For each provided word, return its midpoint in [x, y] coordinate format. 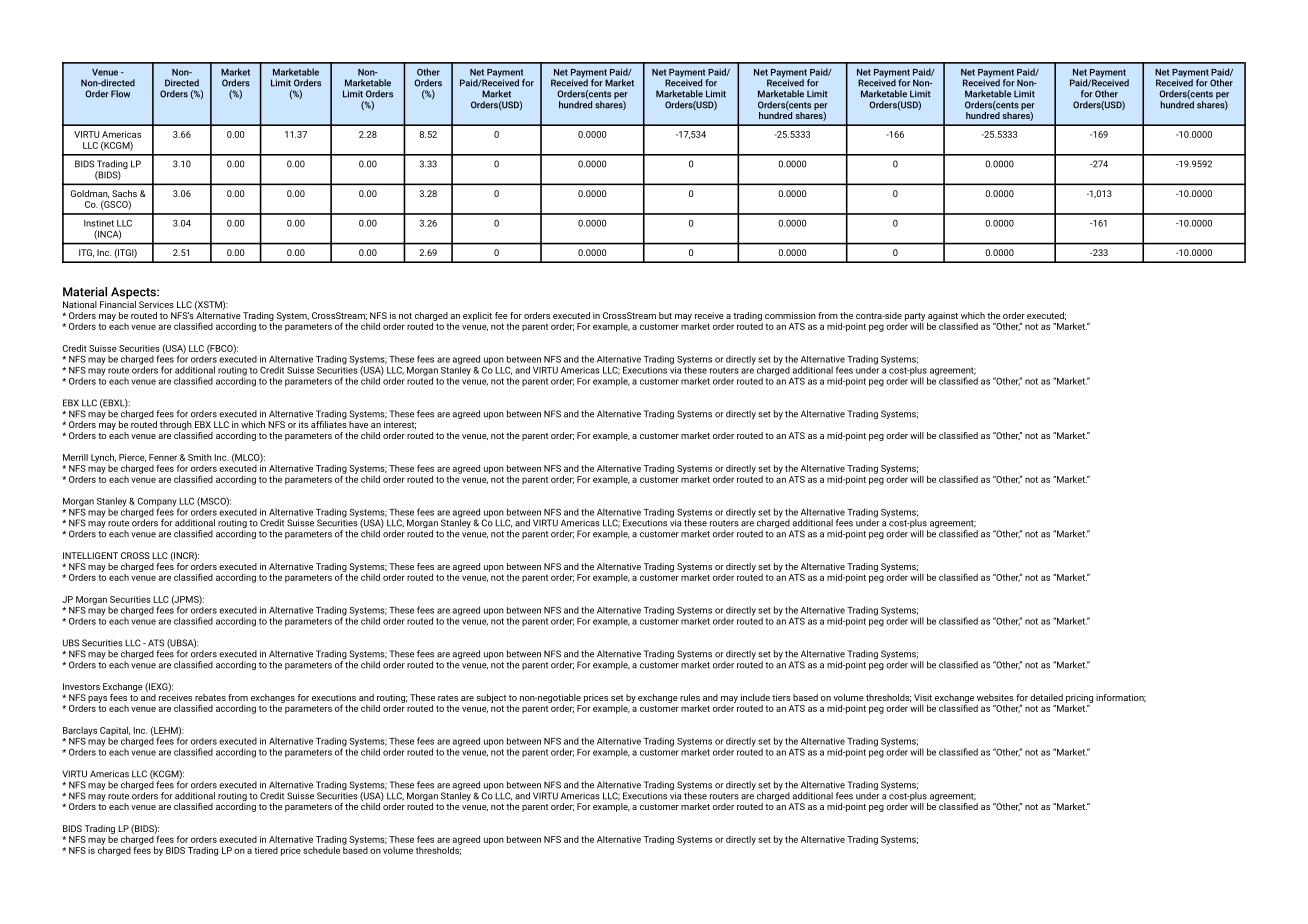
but [665, 315]
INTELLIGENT [90, 555]
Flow [120, 94]
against [942, 317]
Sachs [124, 193]
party [915, 317]
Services [156, 304]
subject [491, 698]
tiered [266, 850]
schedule [321, 850]
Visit [923, 697]
